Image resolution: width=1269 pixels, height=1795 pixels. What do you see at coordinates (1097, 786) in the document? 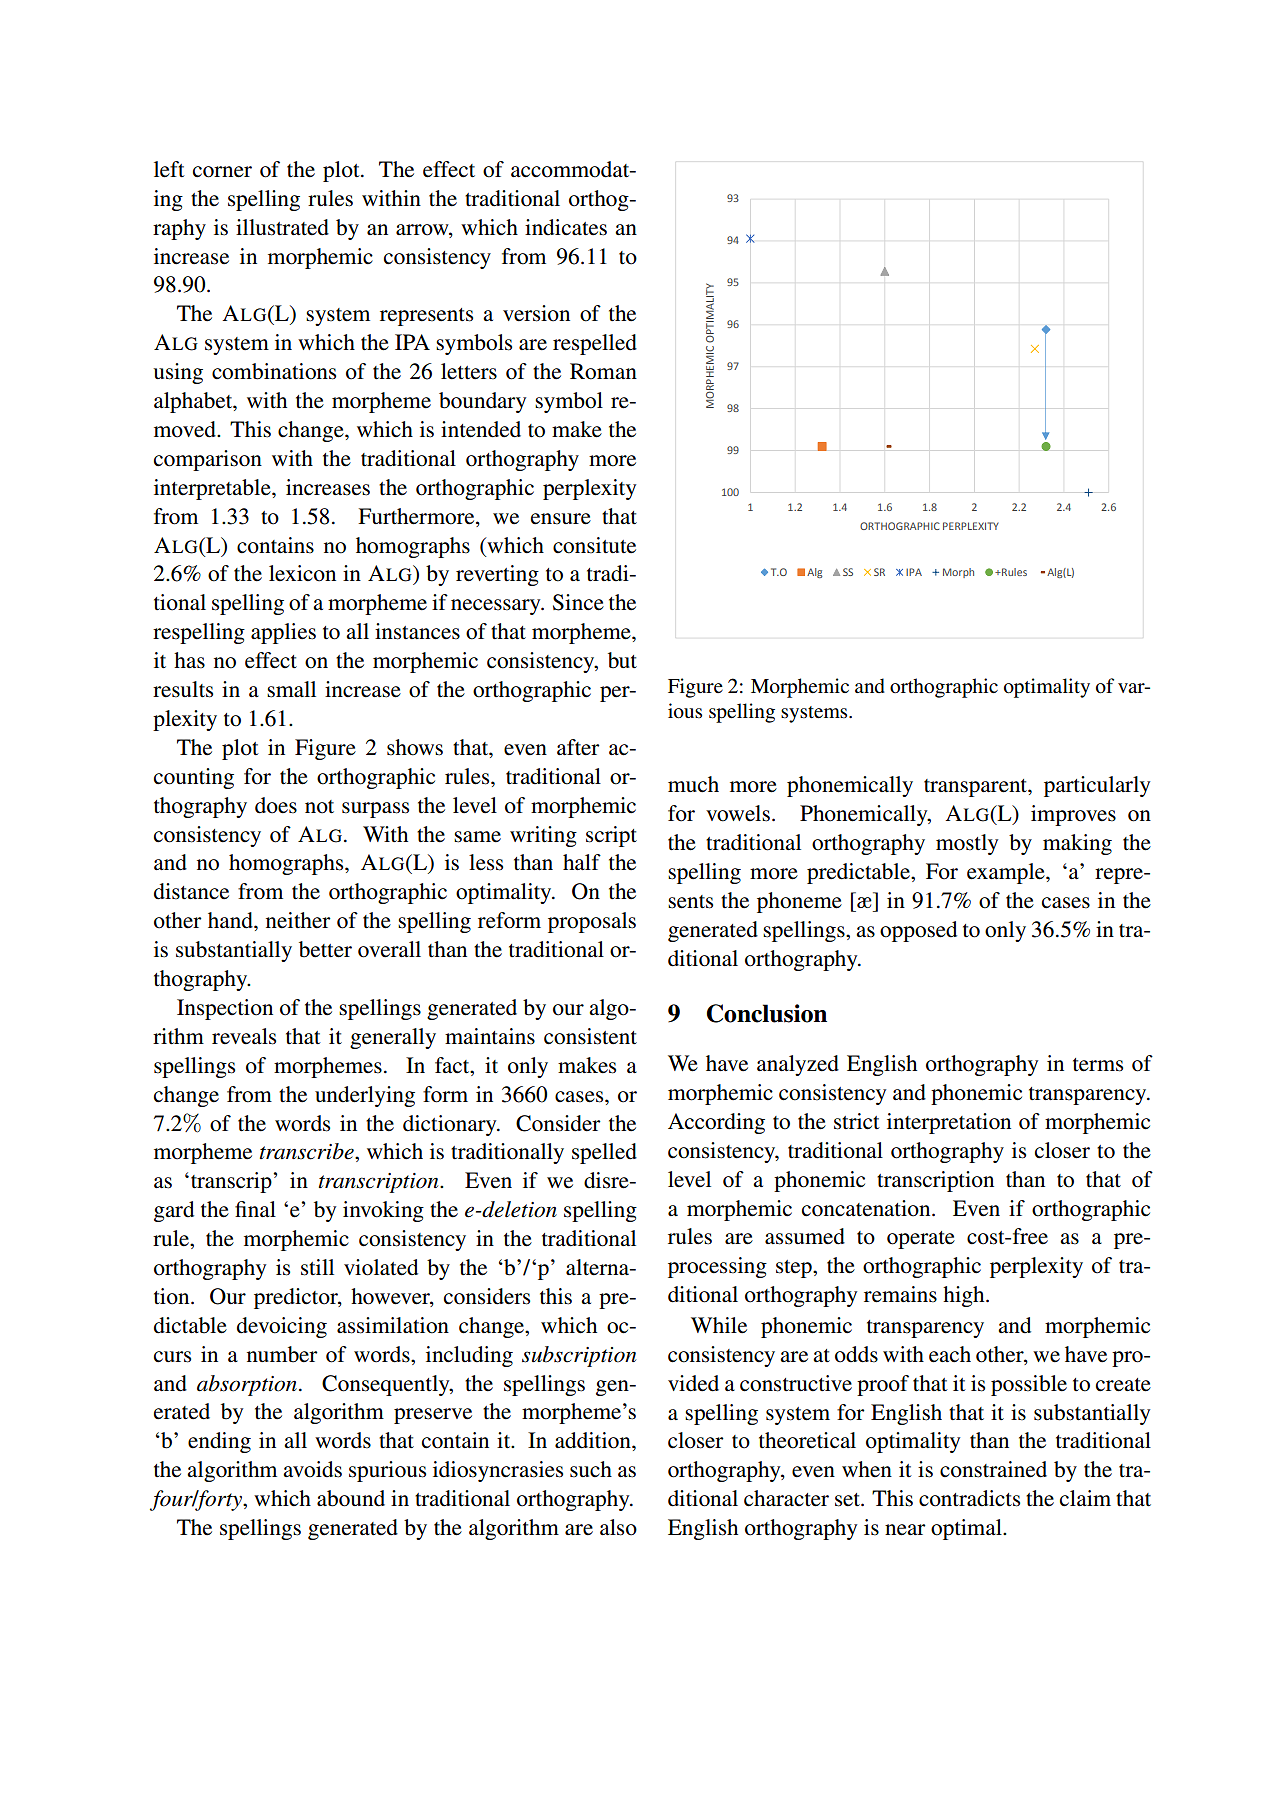
I see `particularly` at bounding box center [1097, 786].
